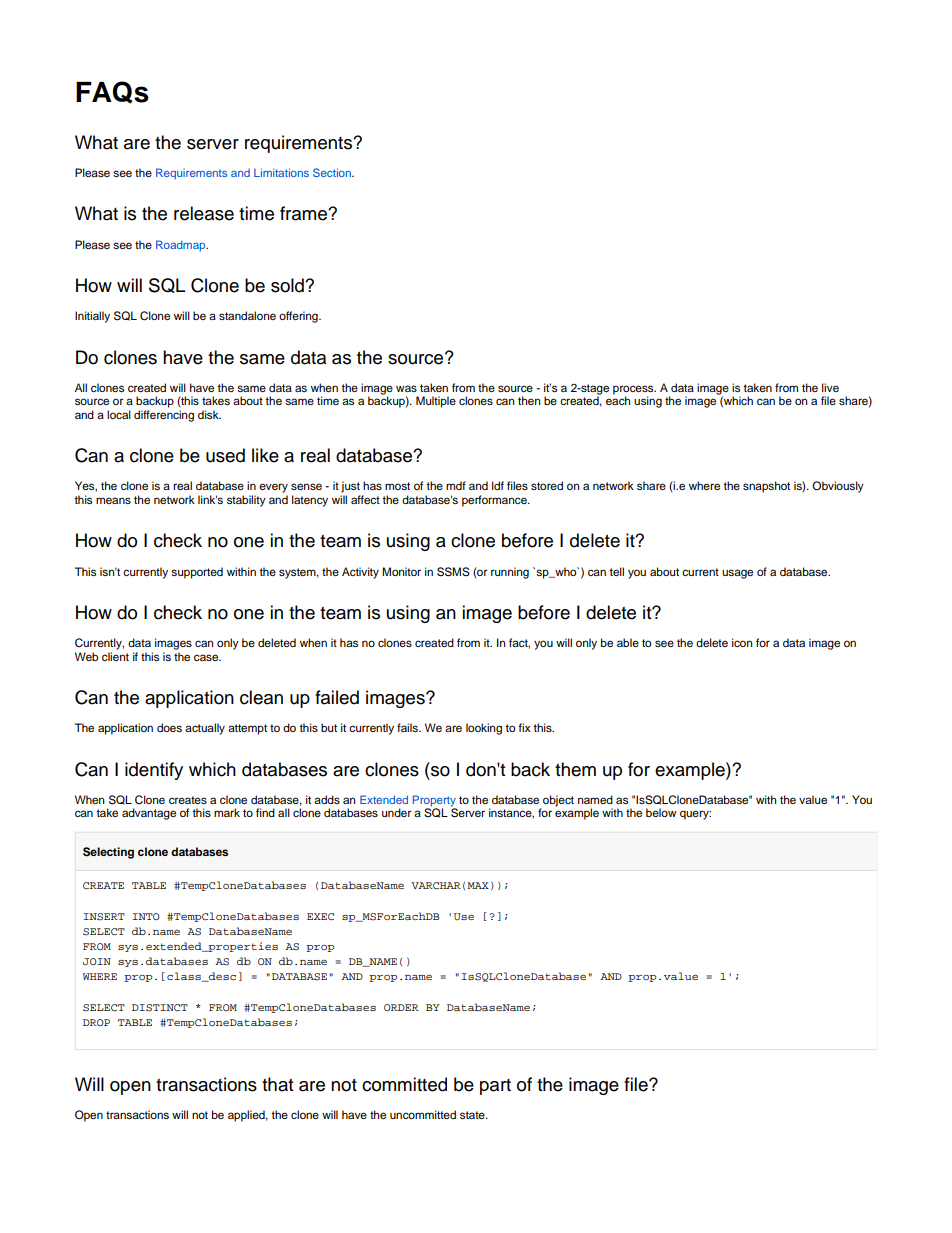 The width and height of the screenshot is (952, 1233). What do you see at coordinates (333, 172) in the screenshot?
I see `Section` at bounding box center [333, 172].
